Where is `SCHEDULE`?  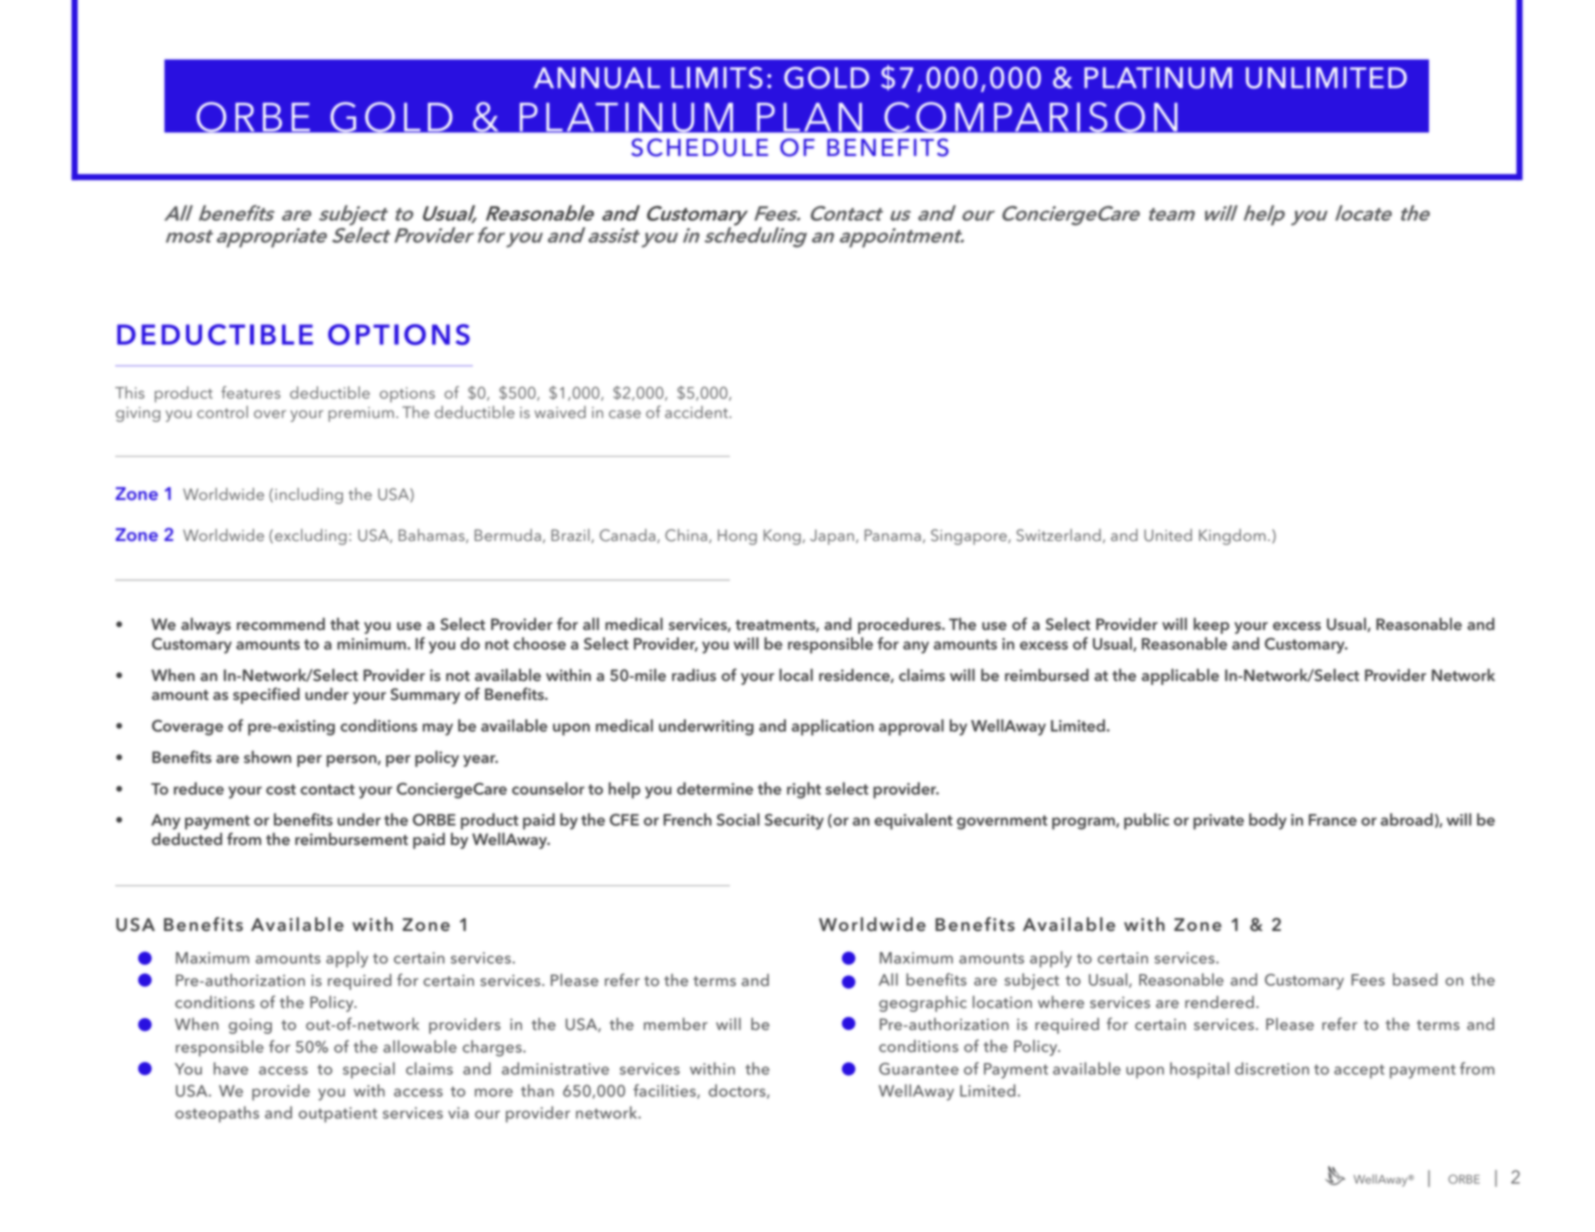
SCHEDULE is located at coordinates (699, 147).
